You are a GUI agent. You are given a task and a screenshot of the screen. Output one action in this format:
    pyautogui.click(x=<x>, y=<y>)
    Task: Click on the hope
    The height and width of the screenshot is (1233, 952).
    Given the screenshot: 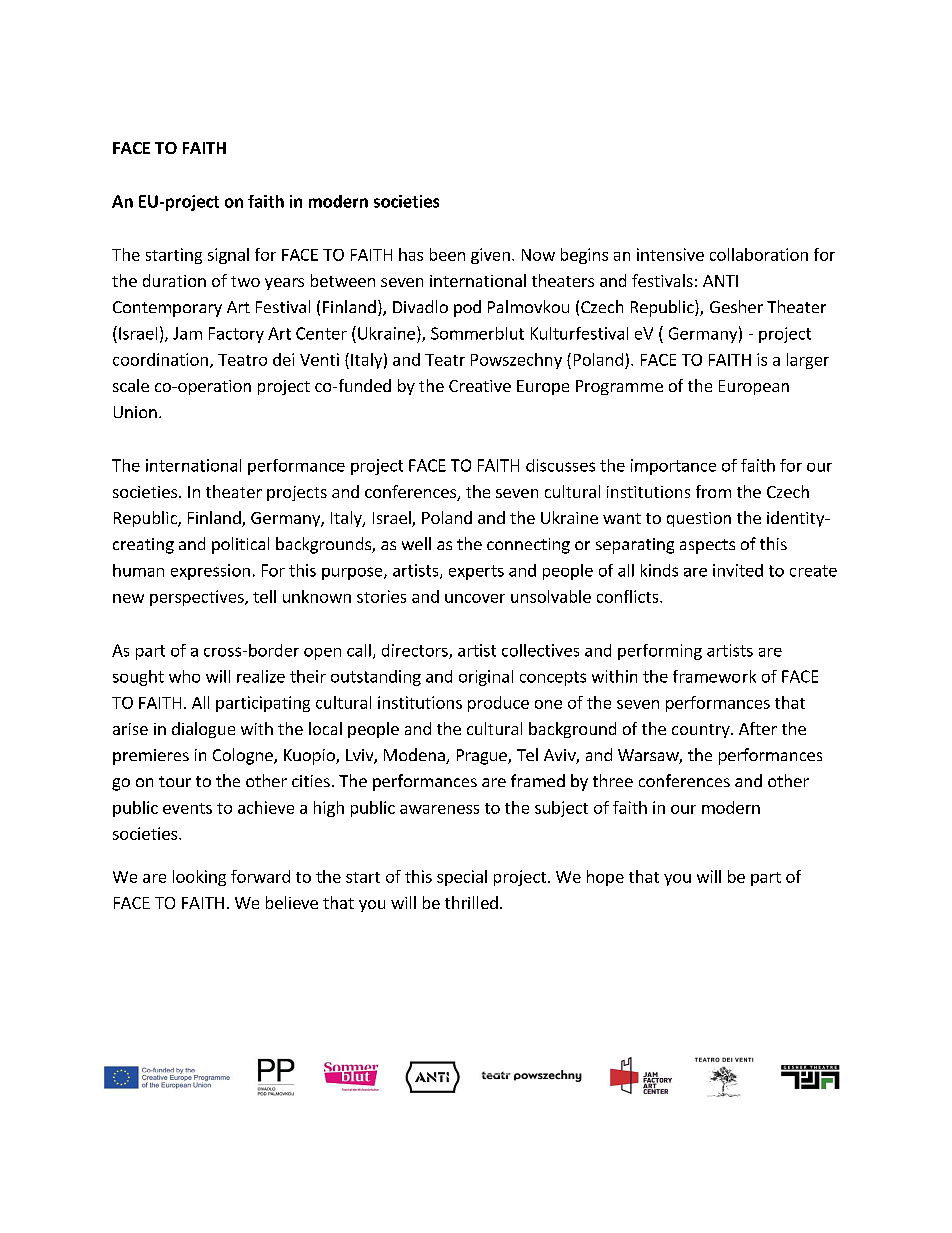 What is the action you would take?
    pyautogui.click(x=605, y=878)
